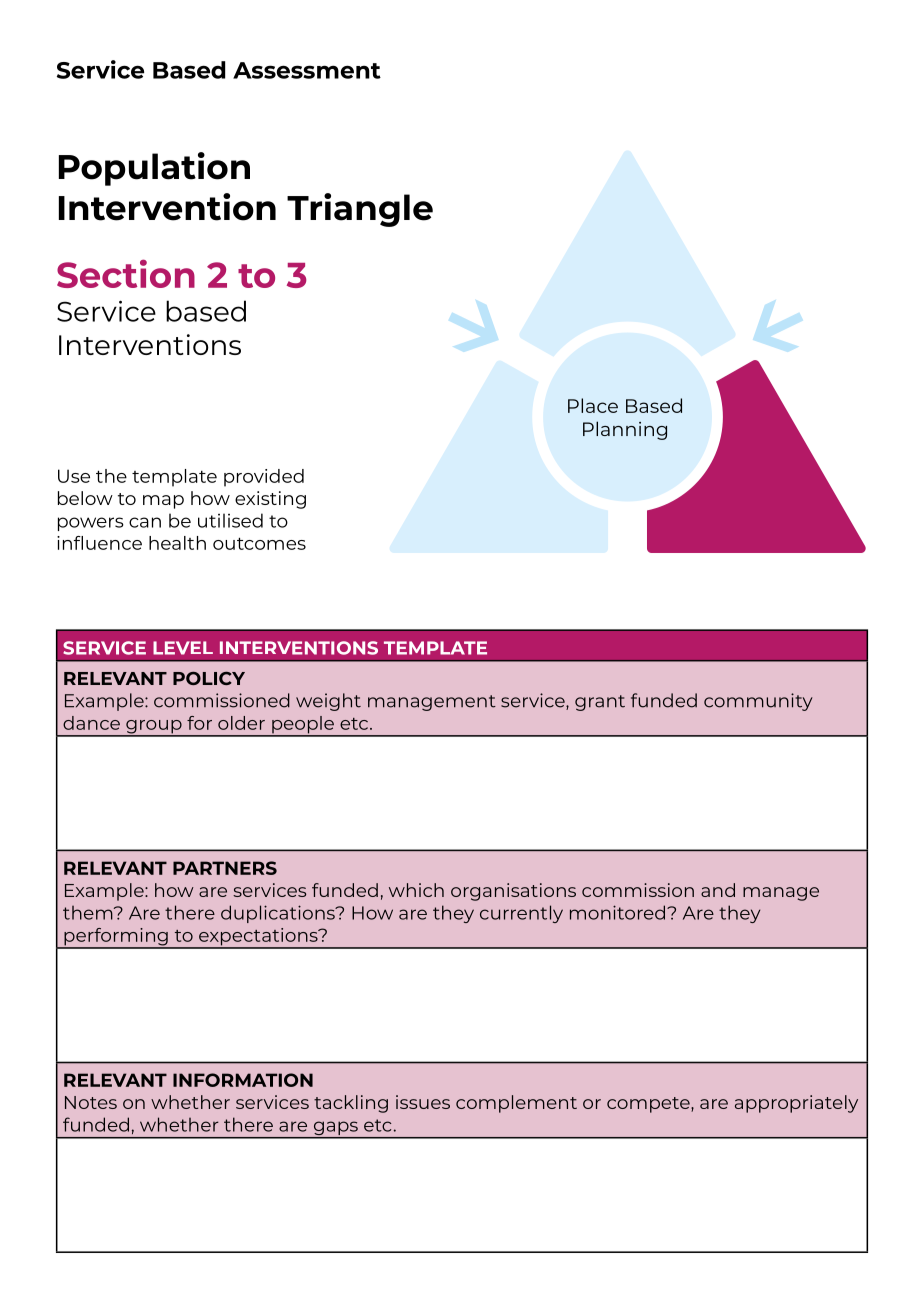 This image has width=924, height=1308. What do you see at coordinates (758, 702) in the image?
I see `community` at bounding box center [758, 702].
